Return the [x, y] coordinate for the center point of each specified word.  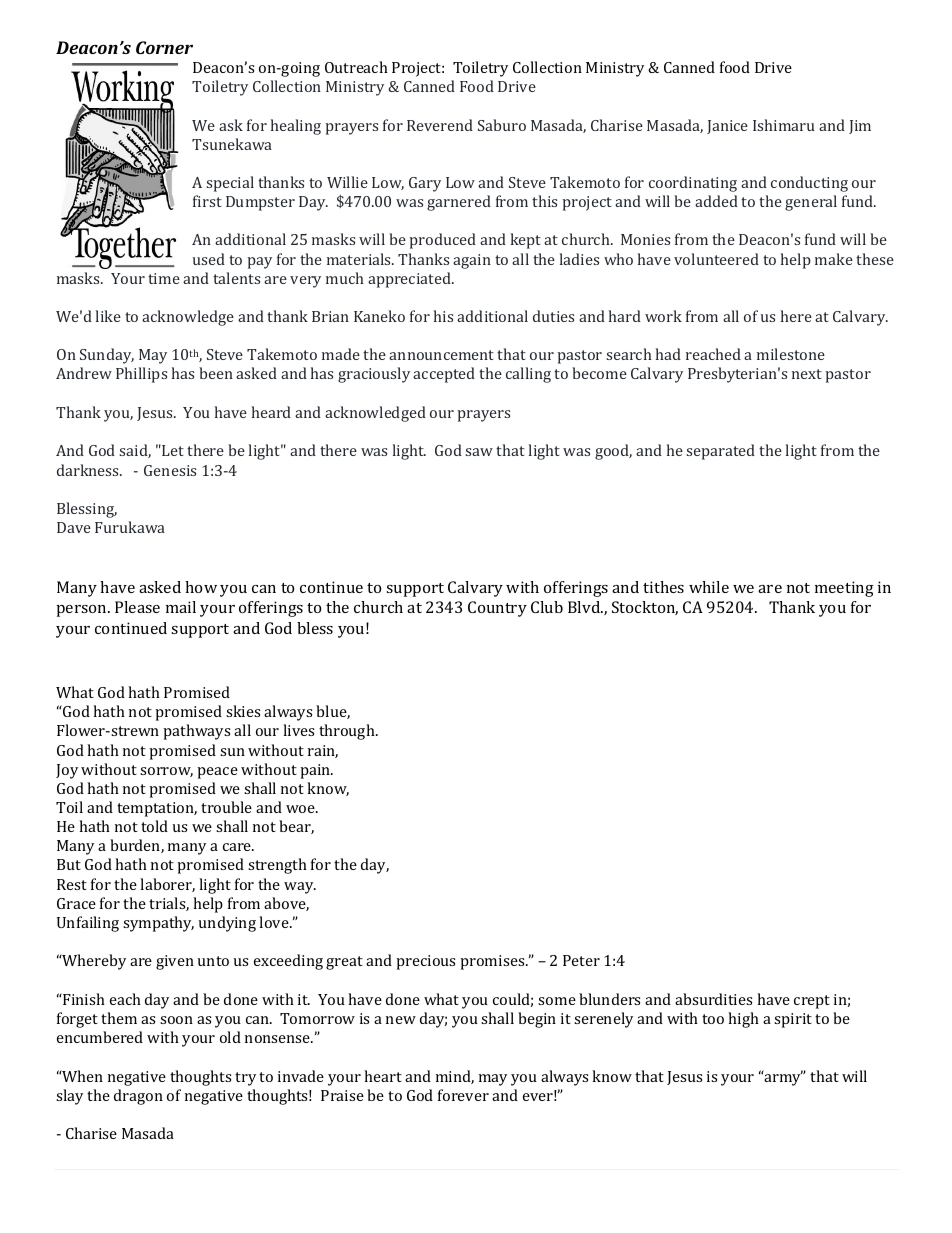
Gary [425, 184]
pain [316, 771]
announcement [441, 355]
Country [497, 609]
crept [812, 1002]
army [783, 1079]
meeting [844, 589]
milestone [791, 354]
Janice [727, 127]
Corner [164, 47]
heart [383, 1076]
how [201, 587]
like [108, 316]
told [154, 826]
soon [176, 1020]
